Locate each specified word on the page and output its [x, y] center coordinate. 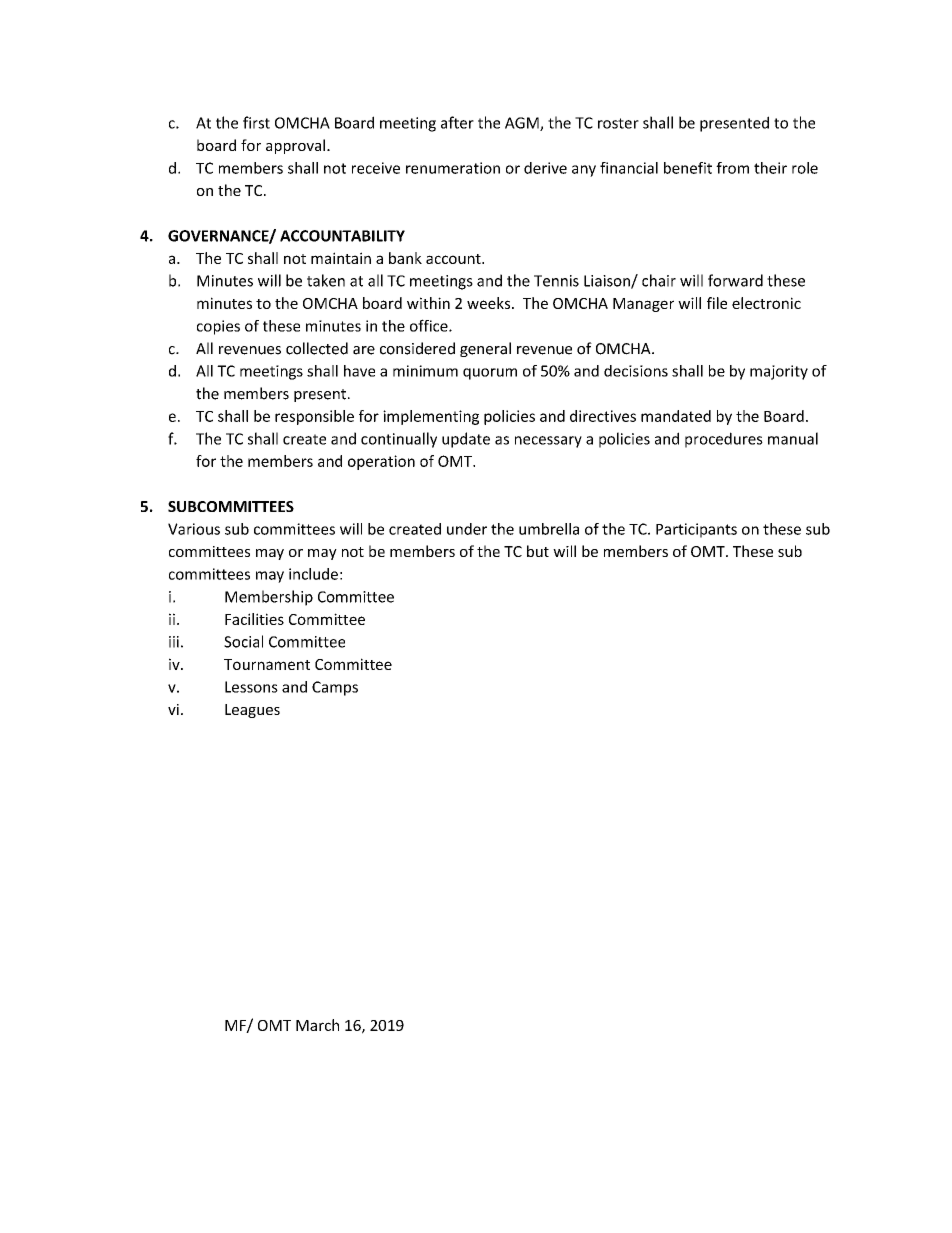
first [256, 122]
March [317, 1025]
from [732, 168]
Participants [696, 530]
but [538, 551]
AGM [523, 124]
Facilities [254, 619]
